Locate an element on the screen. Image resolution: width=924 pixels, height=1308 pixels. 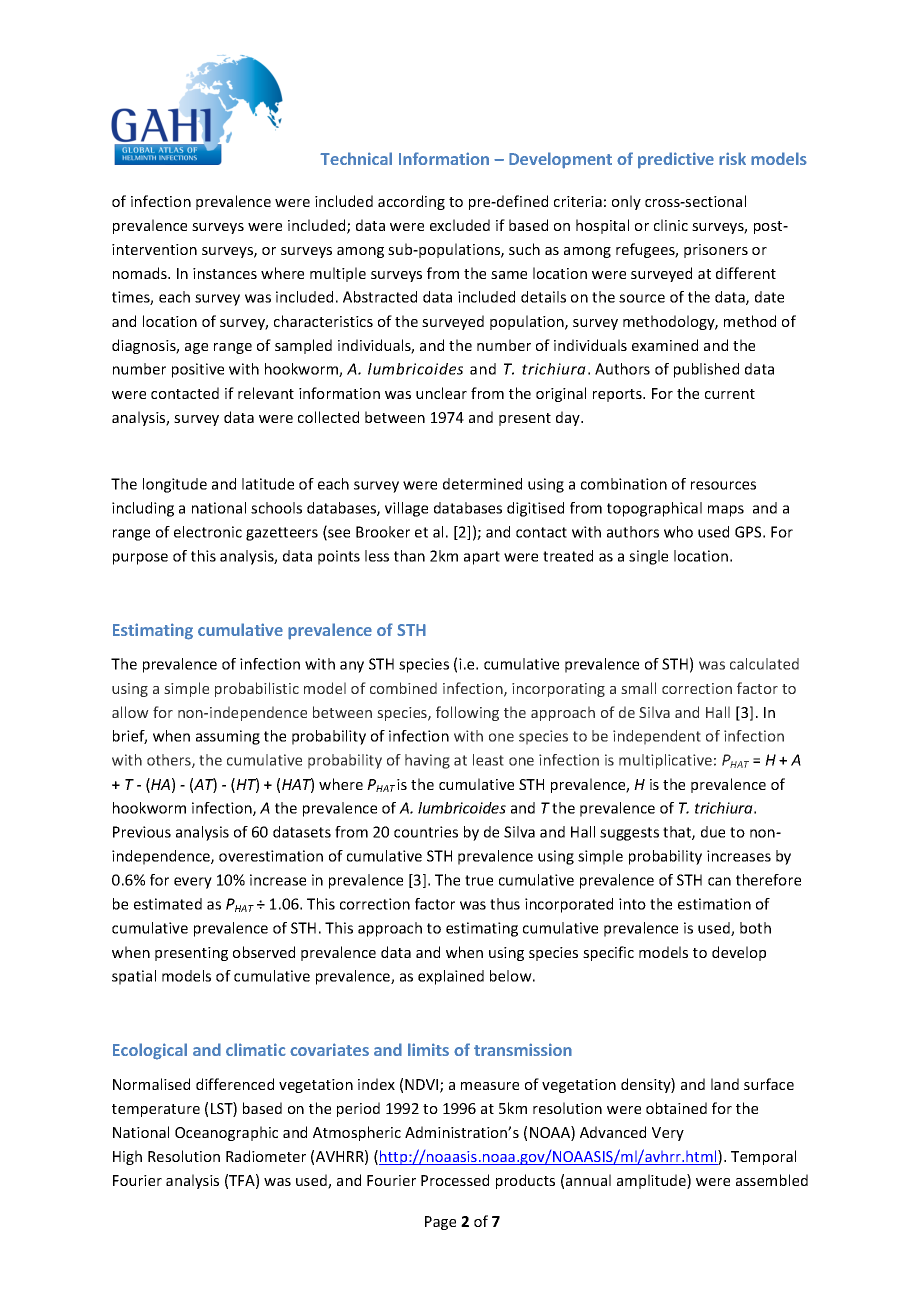
predictive is located at coordinates (676, 160).
